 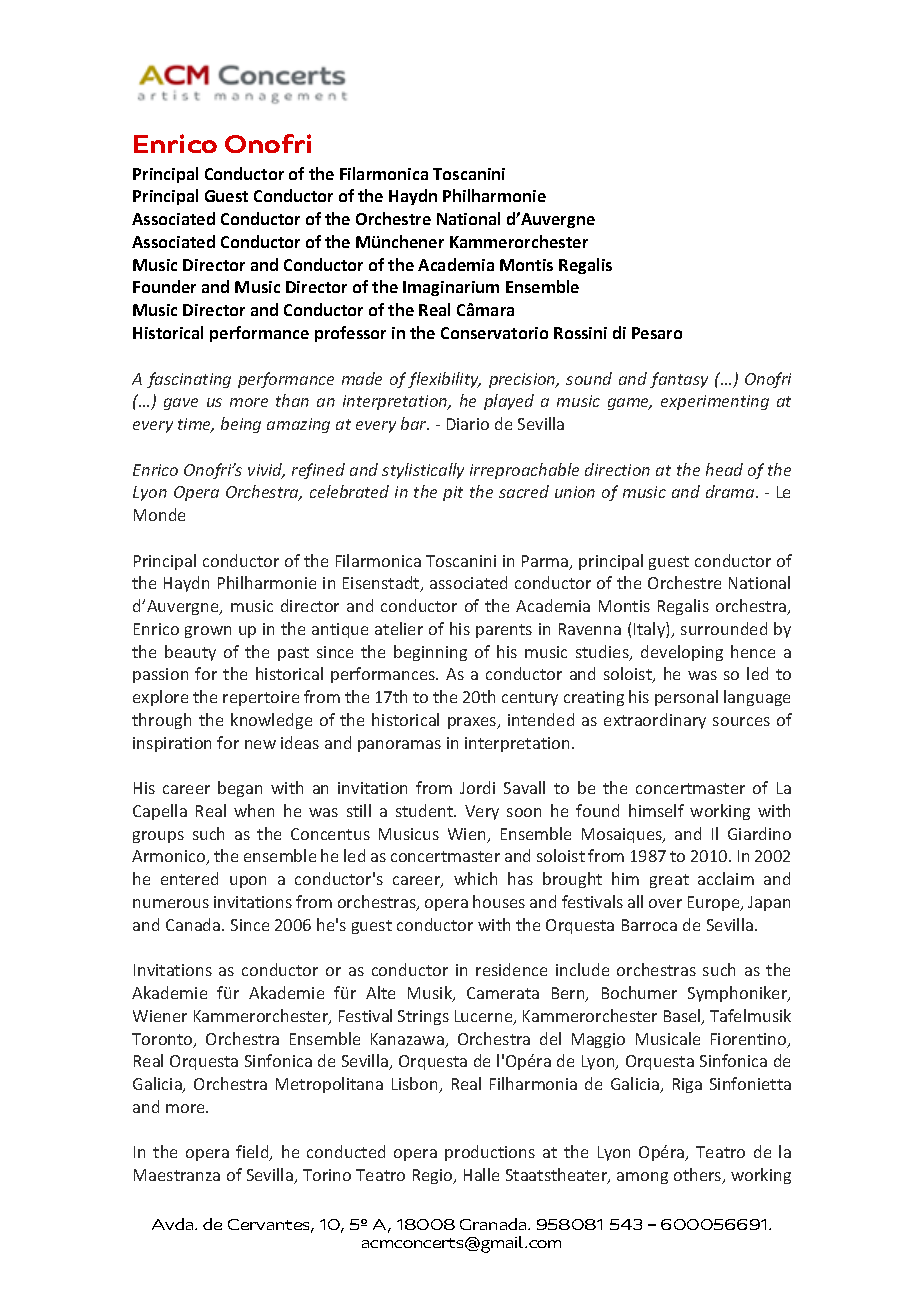 I want to click on Halle, so click(x=481, y=1174).
